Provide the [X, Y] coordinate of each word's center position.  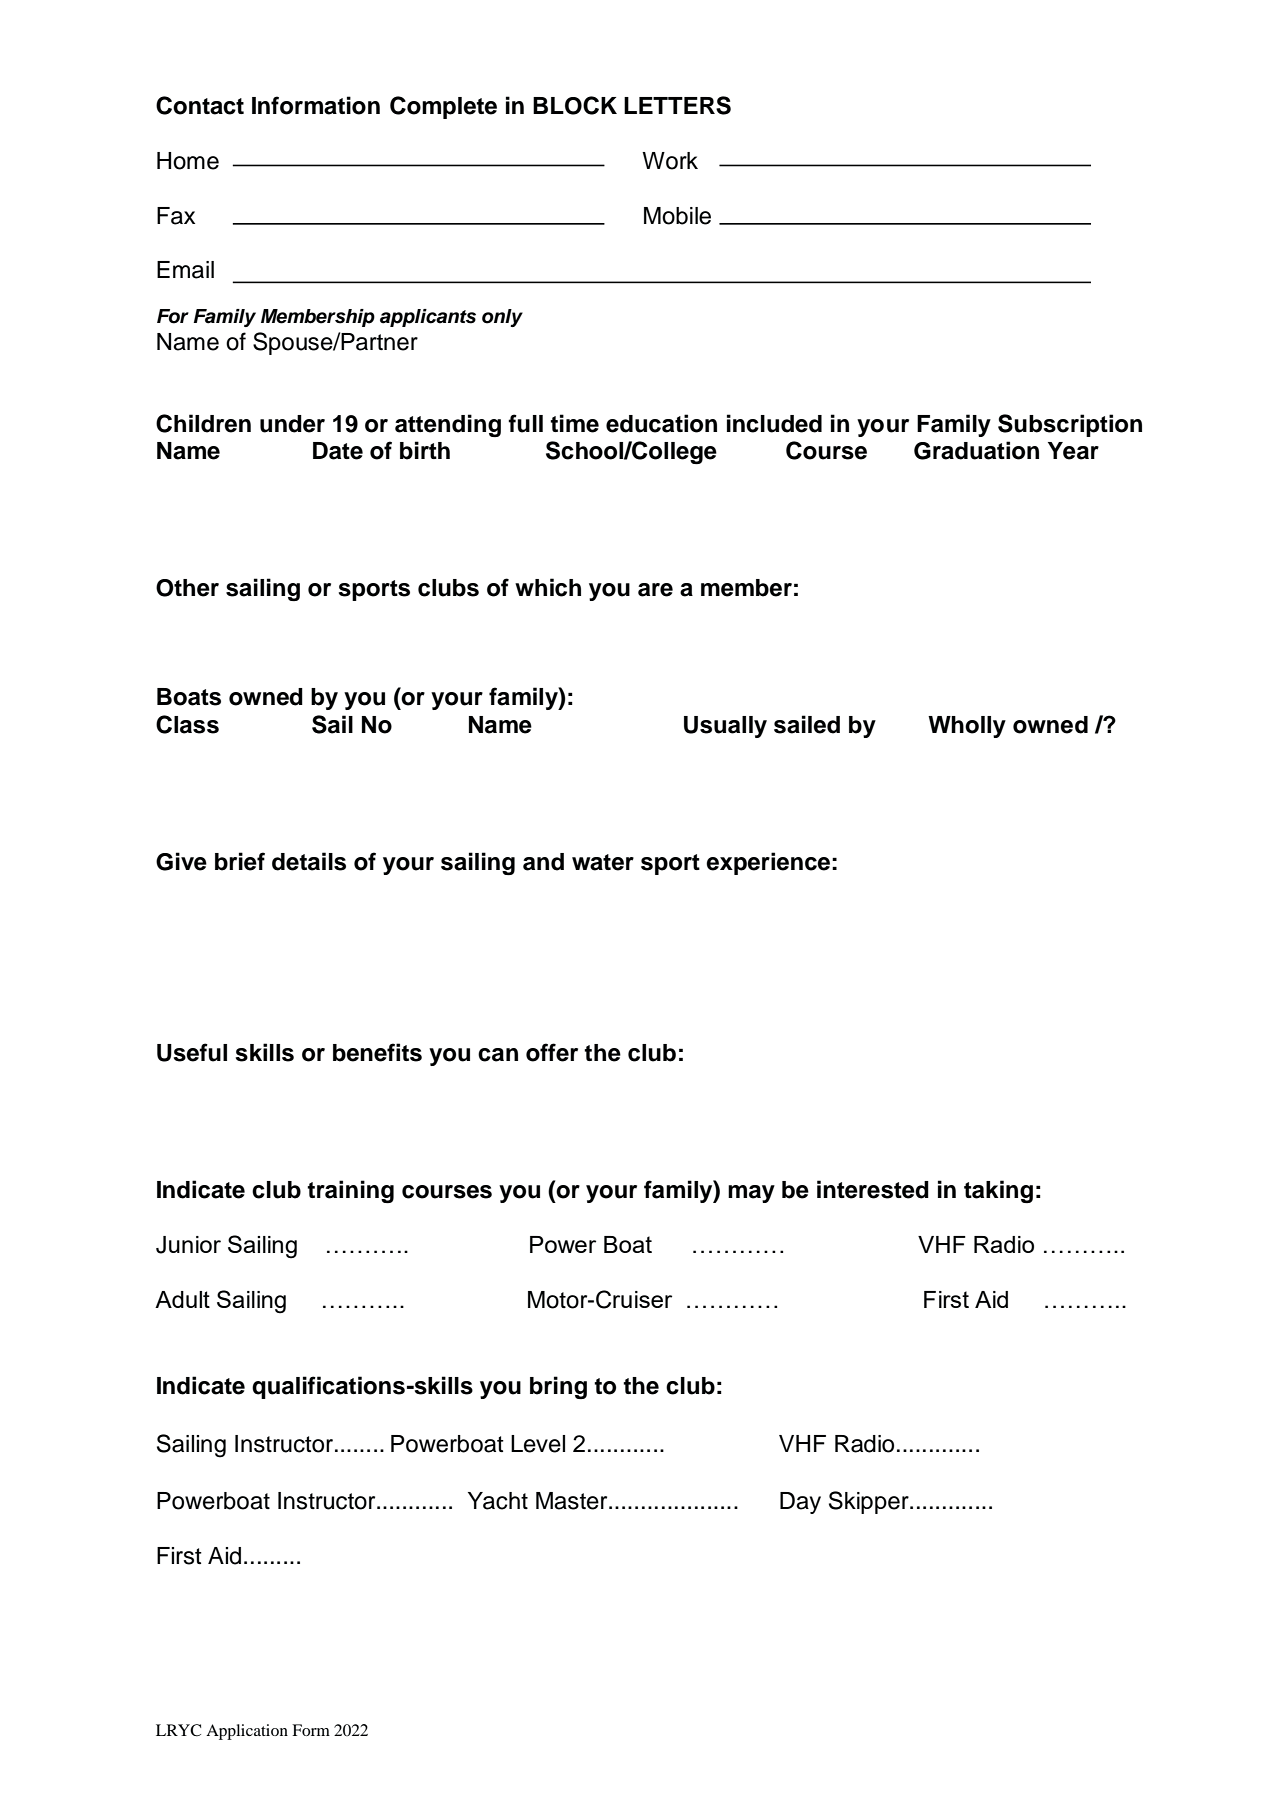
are [655, 590]
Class [187, 724]
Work [670, 161]
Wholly [967, 727]
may [751, 1194]
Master [573, 1501]
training [350, 1191]
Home [188, 161]
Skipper [870, 1502]
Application [247, 1732]
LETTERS [677, 105]
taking [998, 1191]
